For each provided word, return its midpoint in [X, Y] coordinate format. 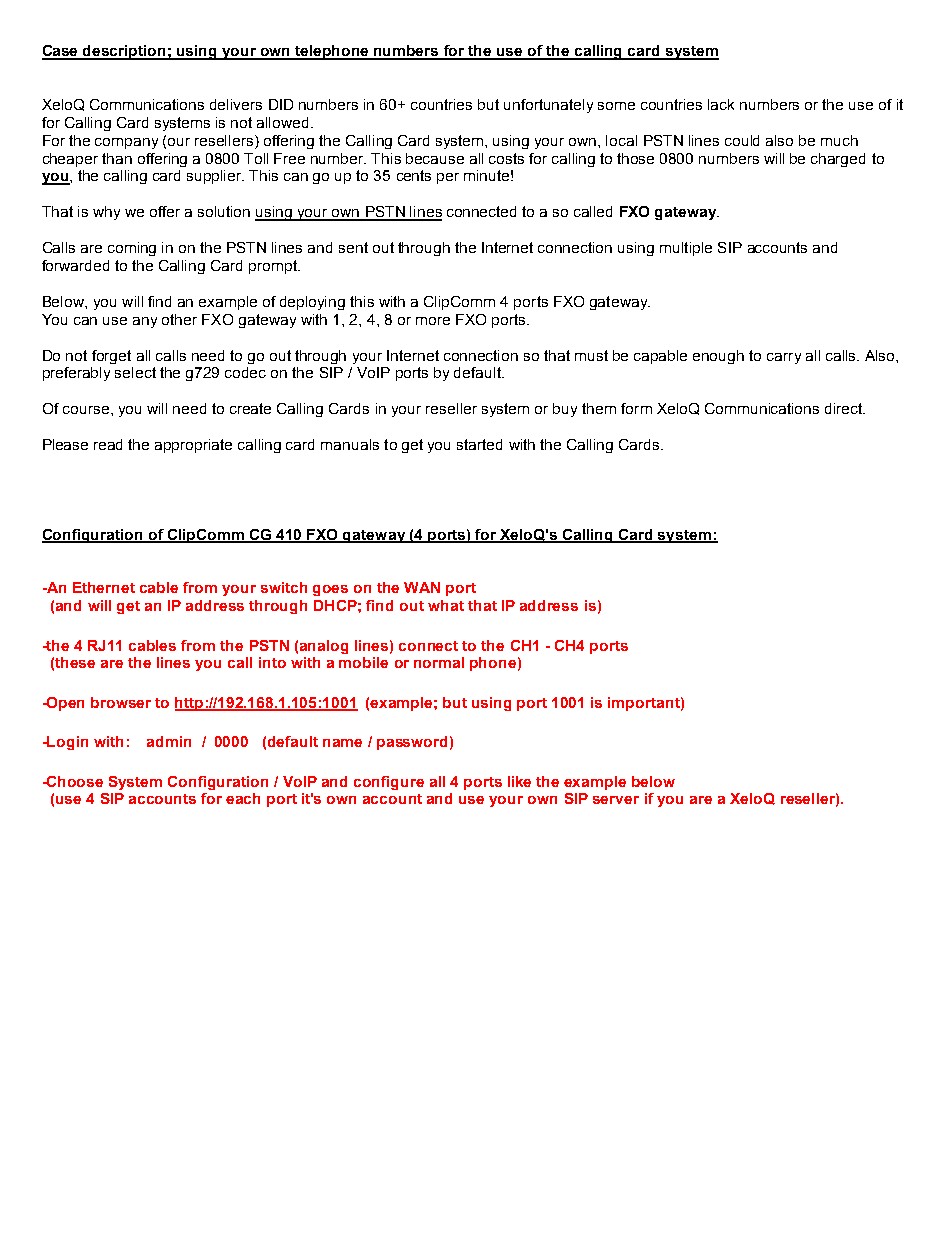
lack [721, 104]
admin [169, 741]
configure [389, 783]
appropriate [193, 446]
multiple [686, 249]
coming [132, 249]
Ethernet [104, 587]
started [479, 444]
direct [845, 408]
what [446, 605]
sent [353, 247]
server [616, 800]
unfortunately [548, 106]
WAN [422, 587]
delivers [236, 104]
